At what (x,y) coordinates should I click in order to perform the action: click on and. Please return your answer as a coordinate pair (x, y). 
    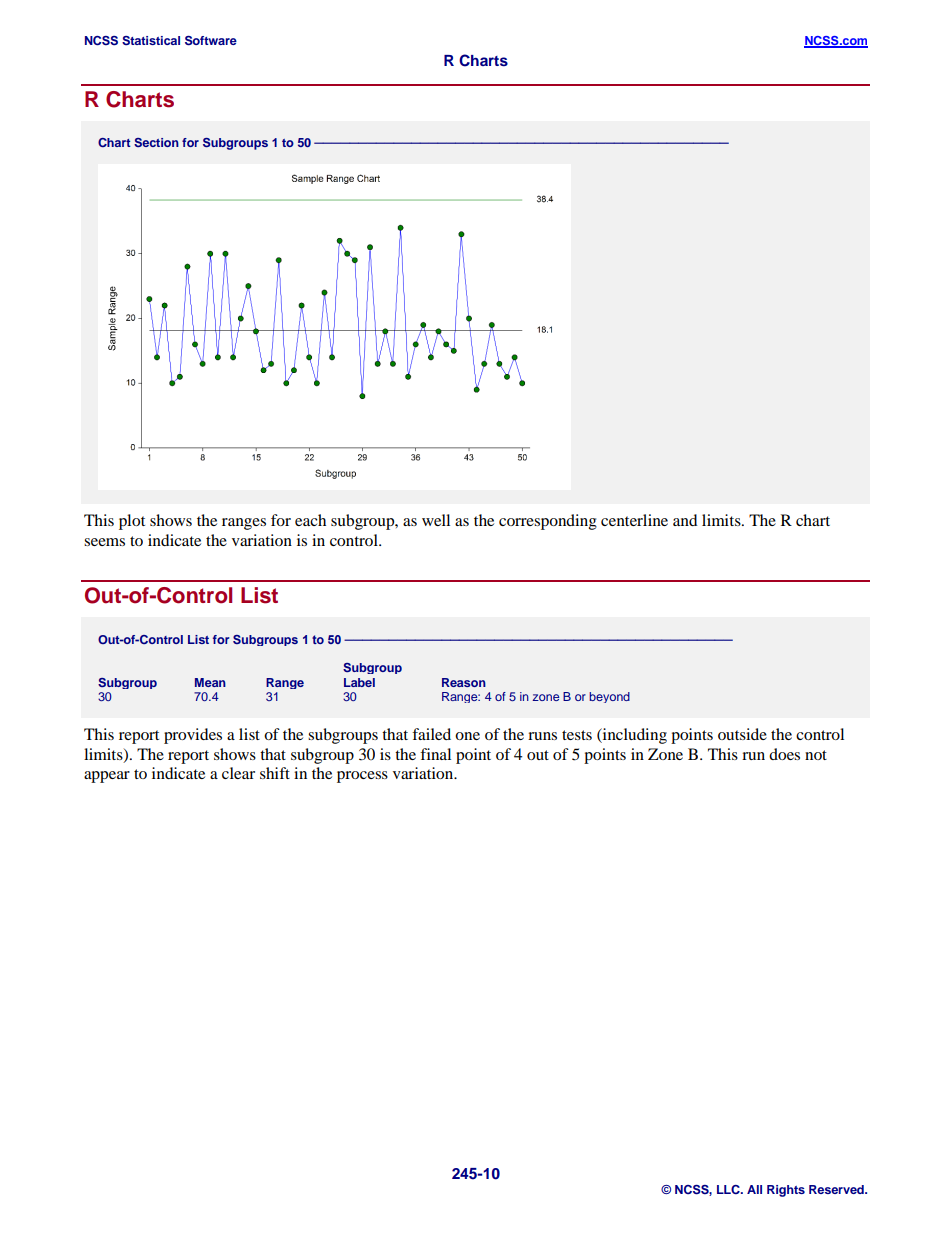
    Looking at the image, I should click on (685, 520).
